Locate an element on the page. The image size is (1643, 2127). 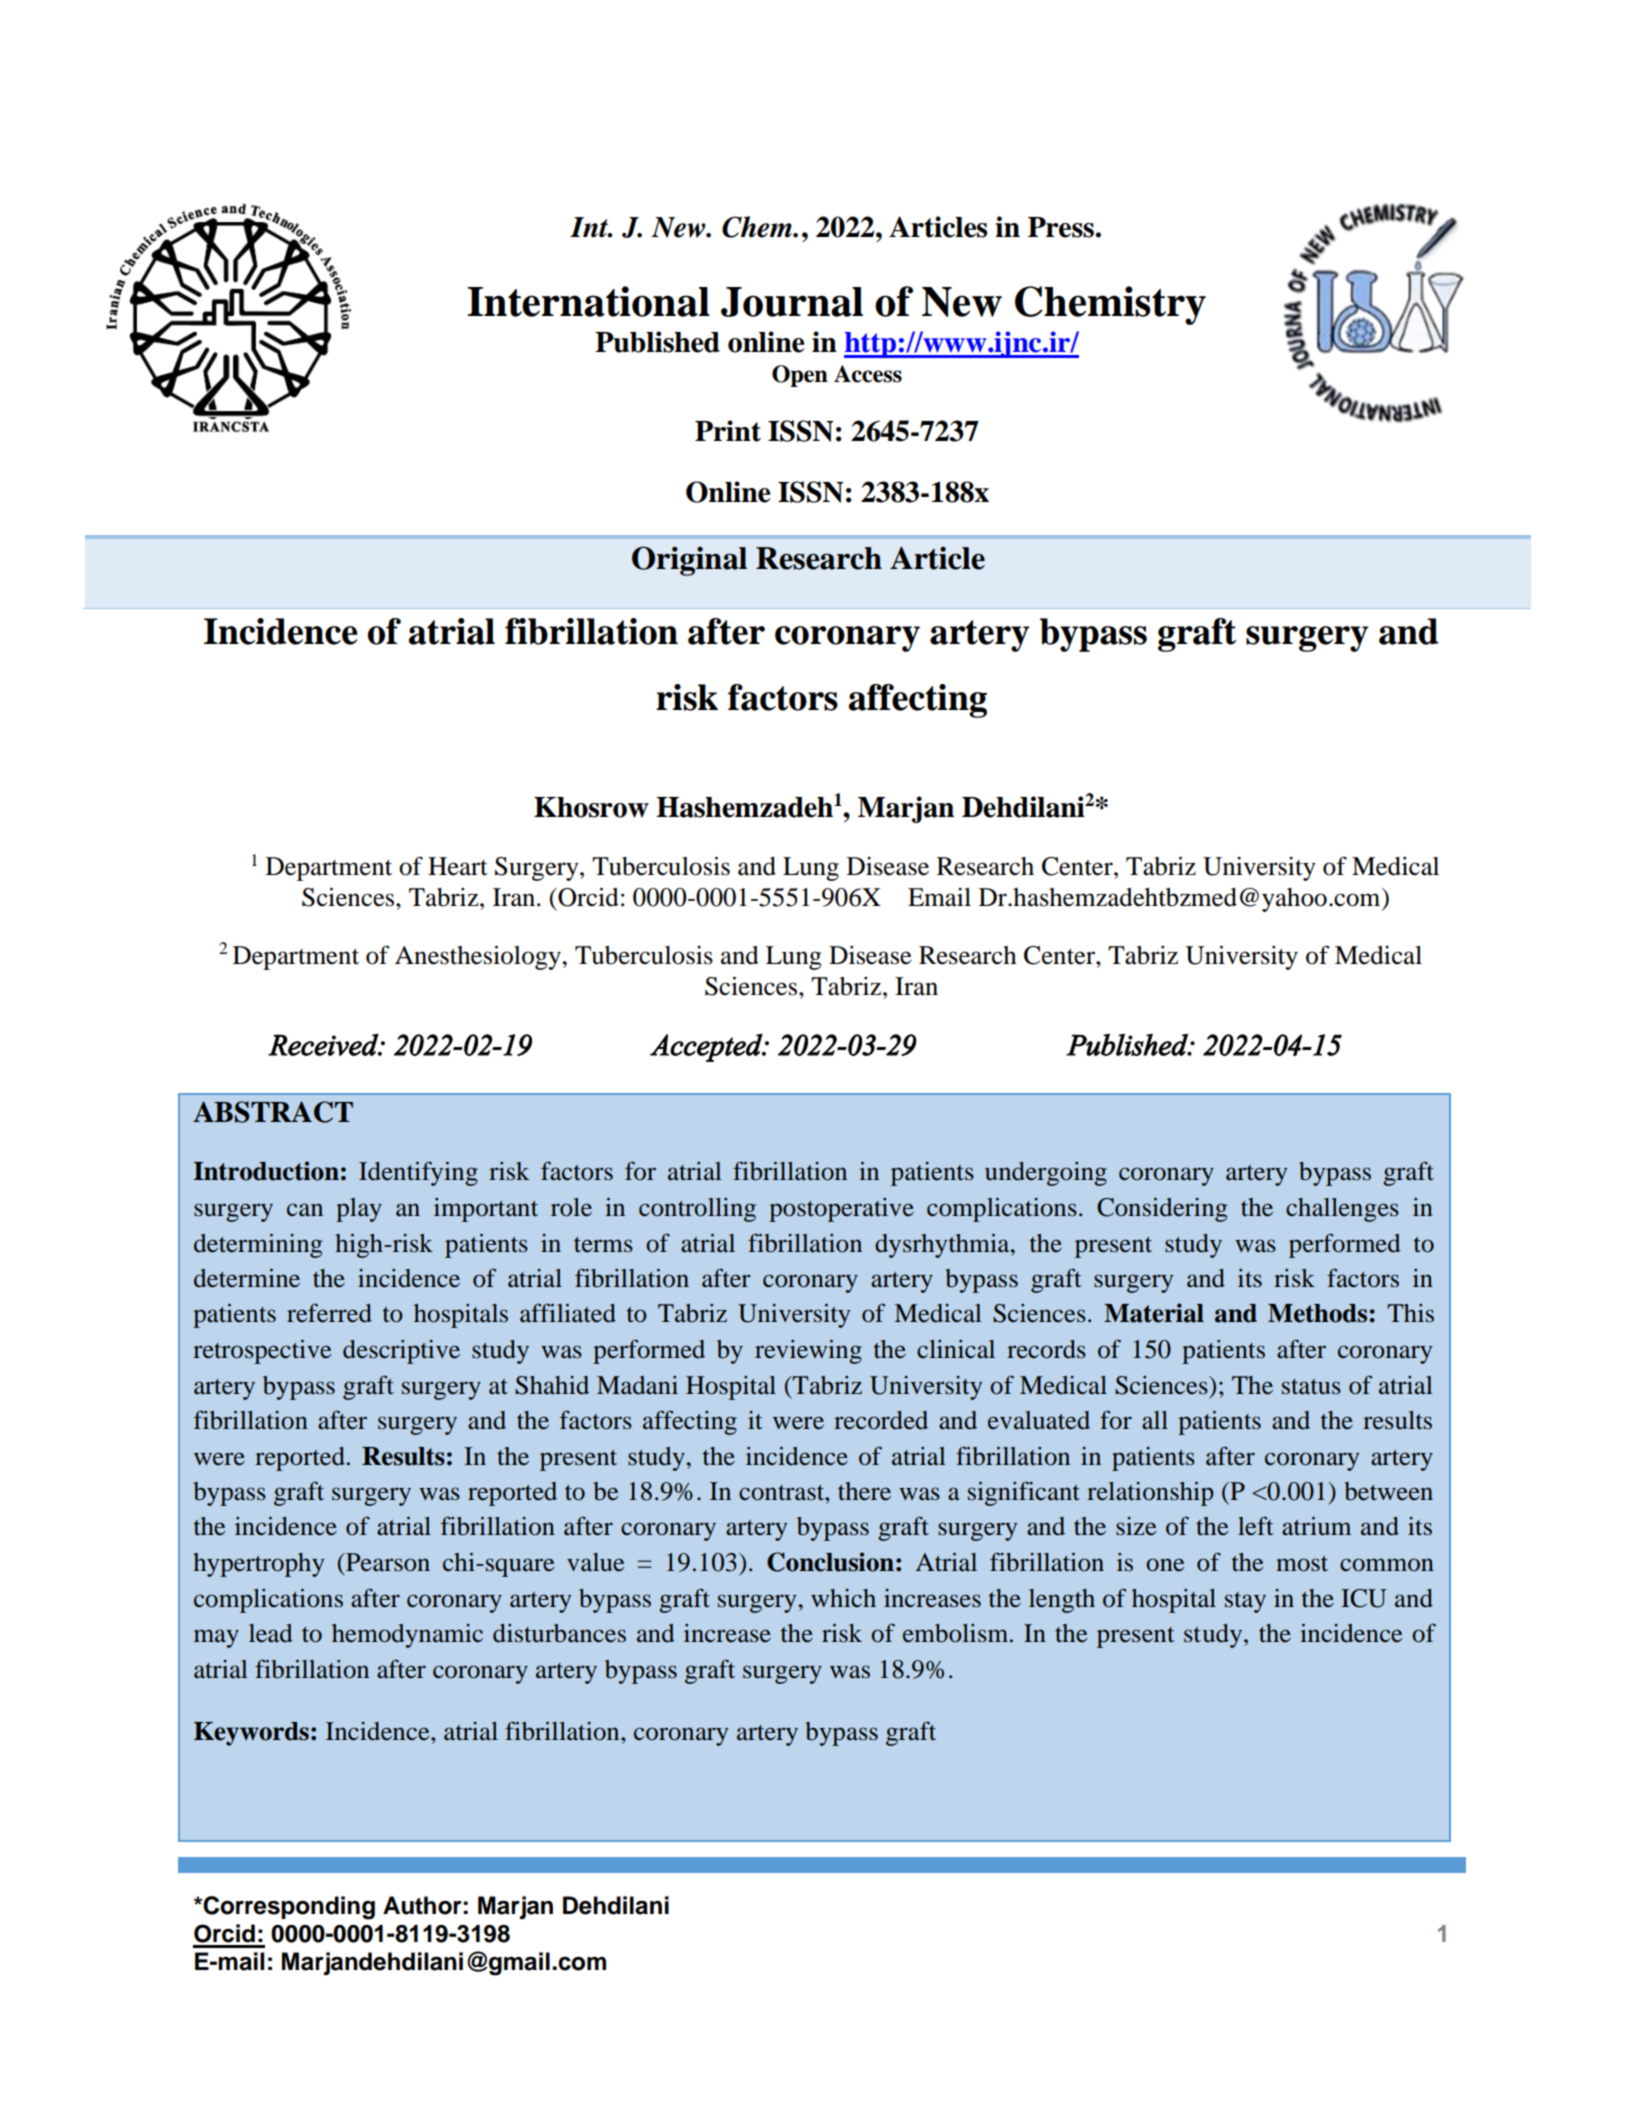
Corresponding is located at coordinates (288, 1908).
